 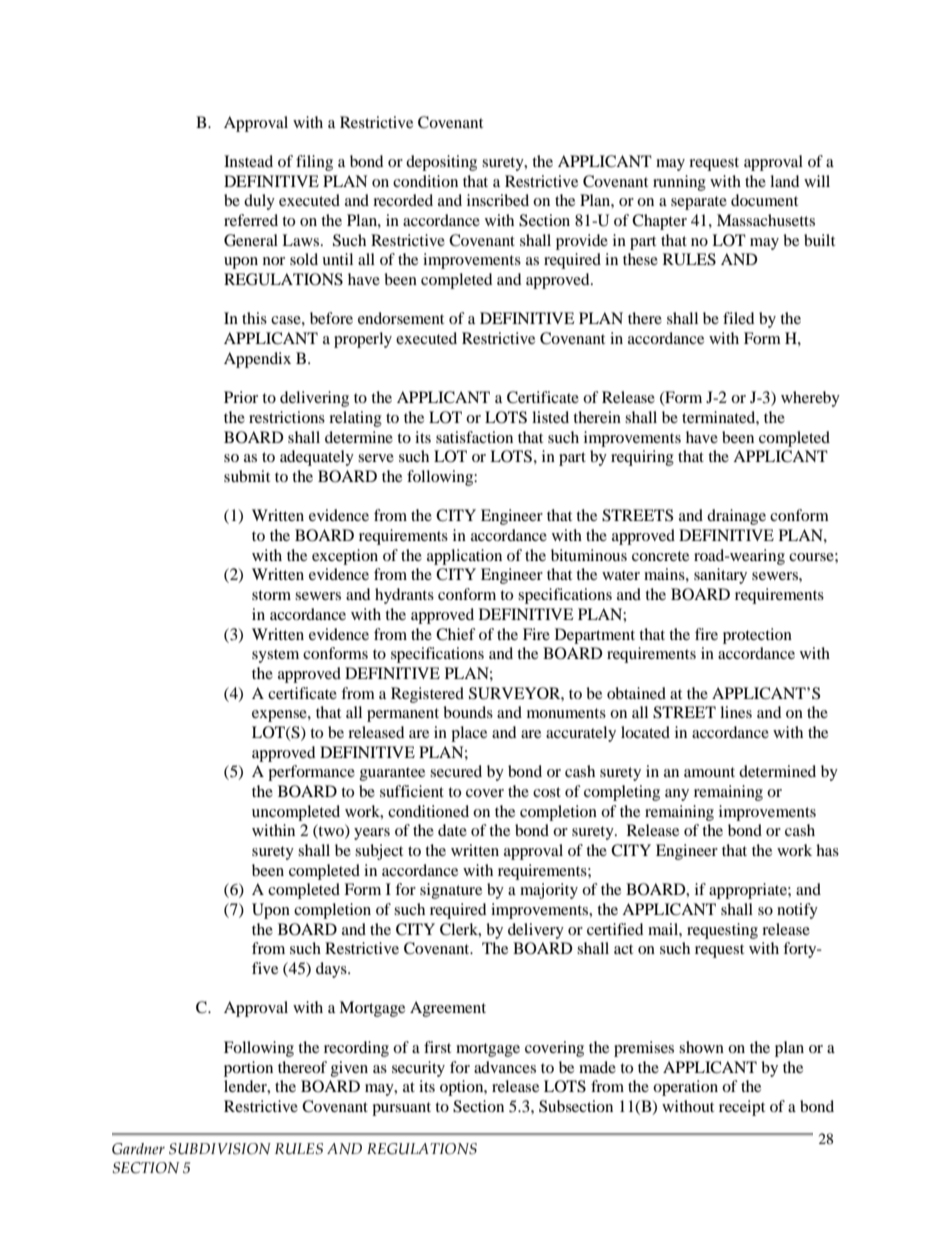 What do you see at coordinates (220, 1149) in the document?
I see `SUBDIVISION` at bounding box center [220, 1149].
